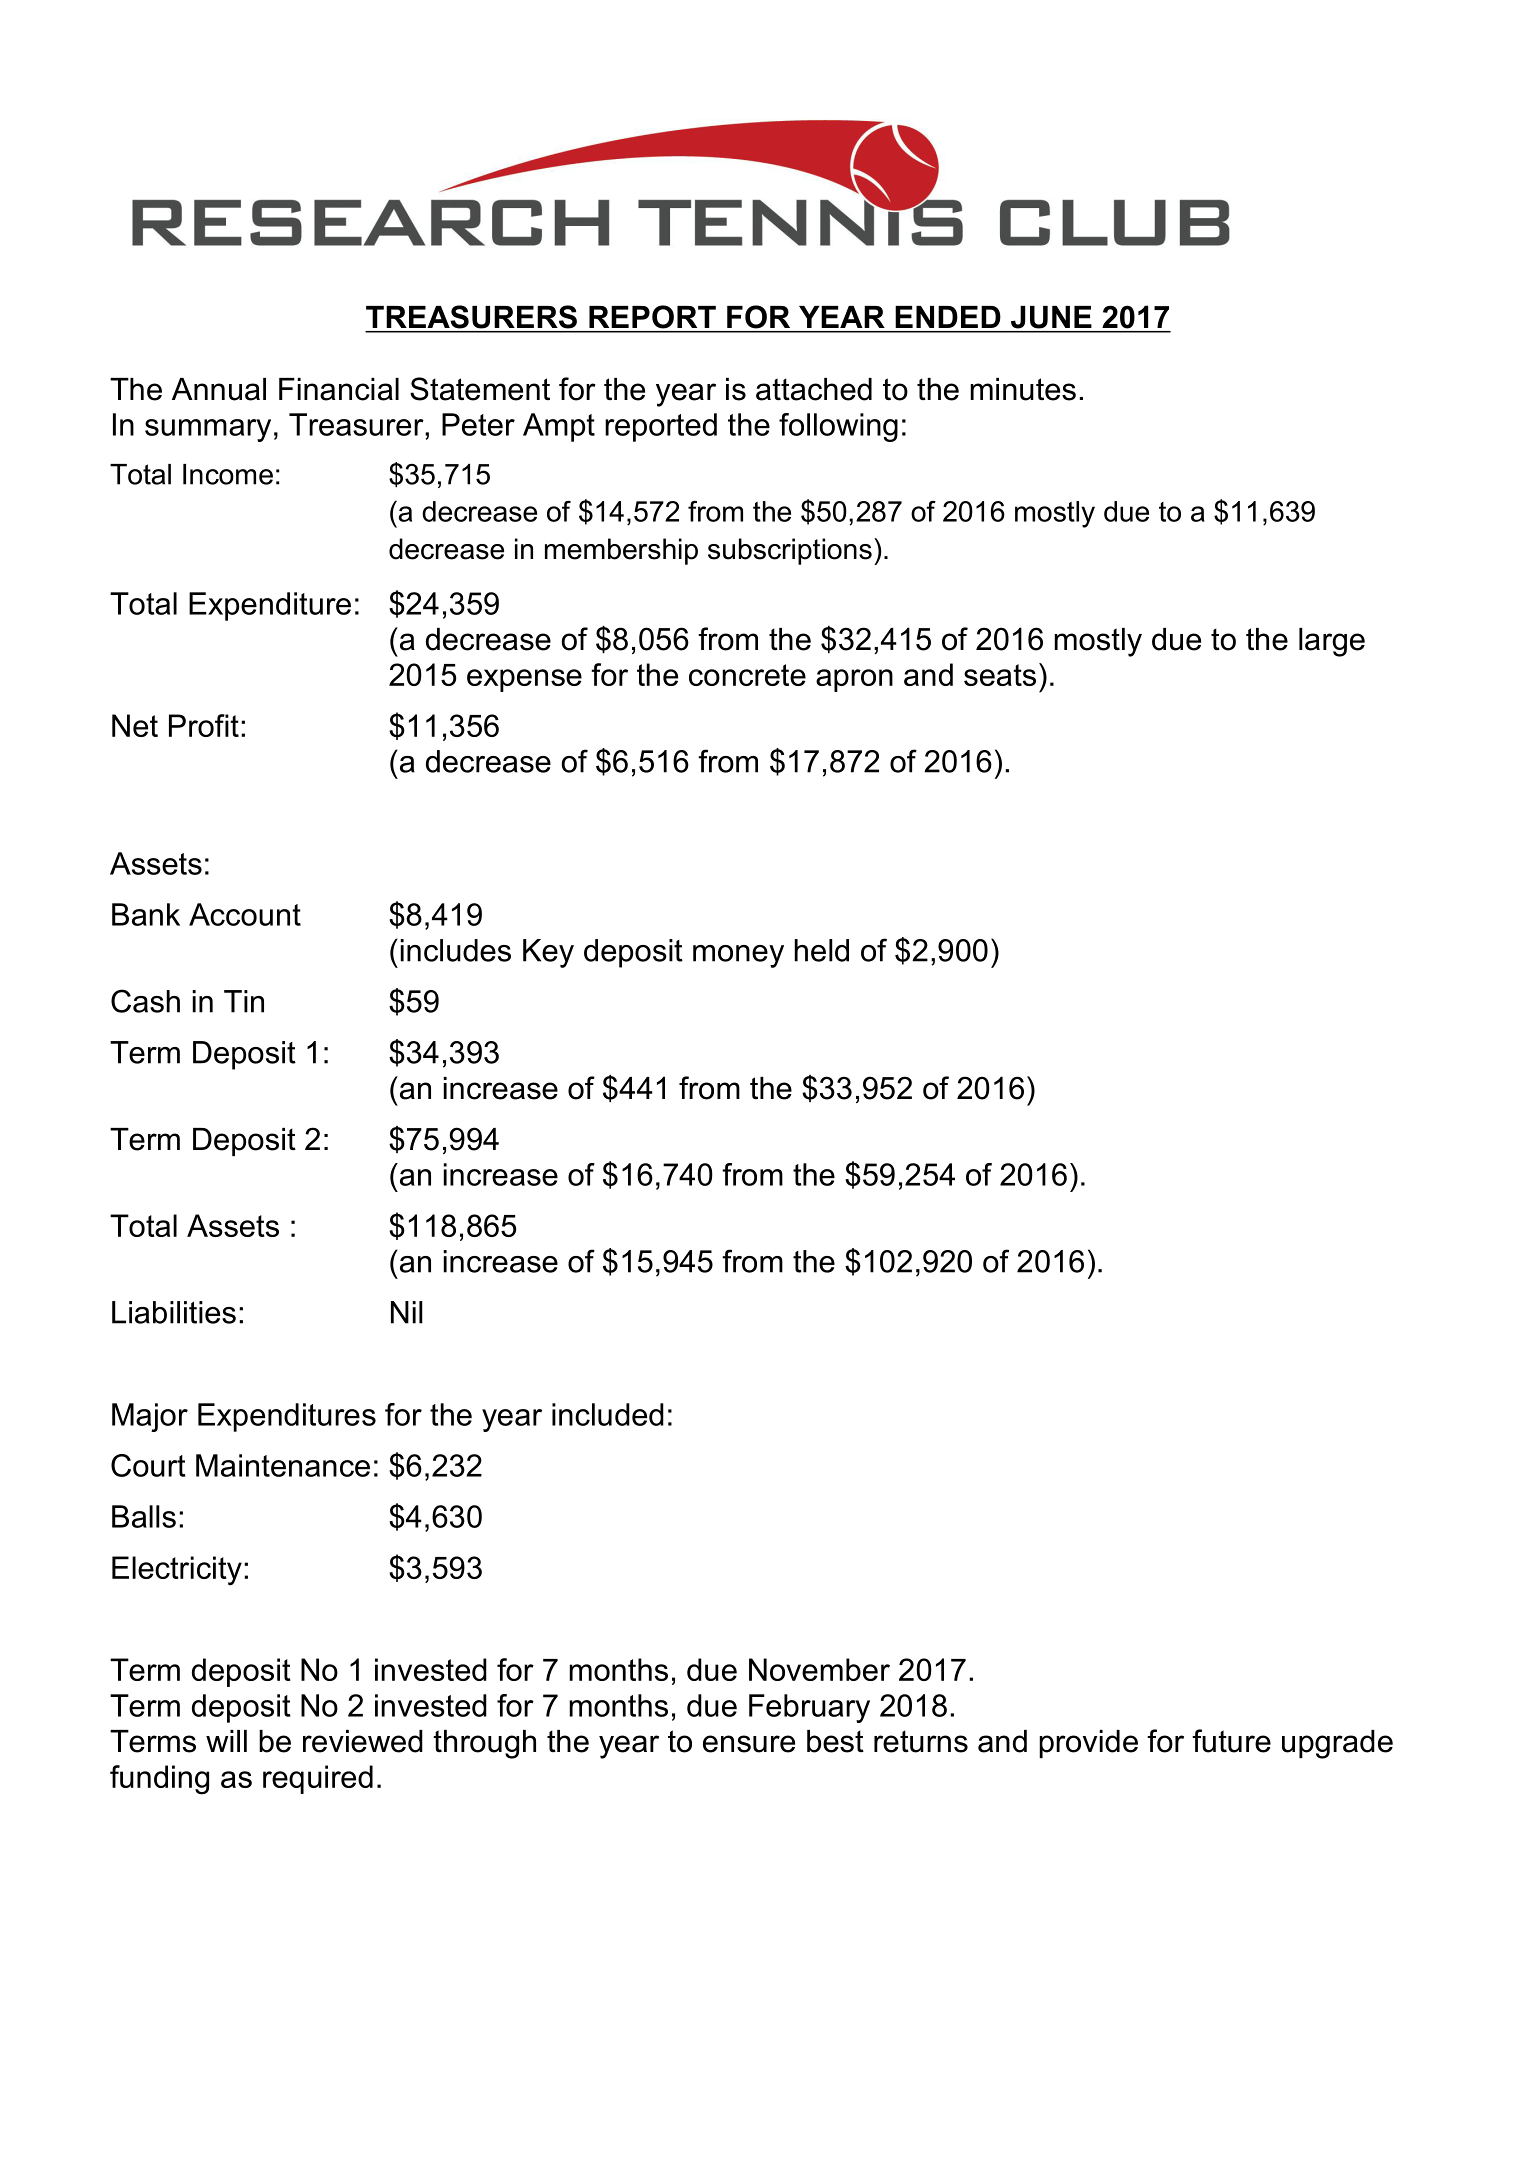 The height and width of the image is (2172, 1535). What do you see at coordinates (1023, 389) in the image?
I see `minutes` at bounding box center [1023, 389].
